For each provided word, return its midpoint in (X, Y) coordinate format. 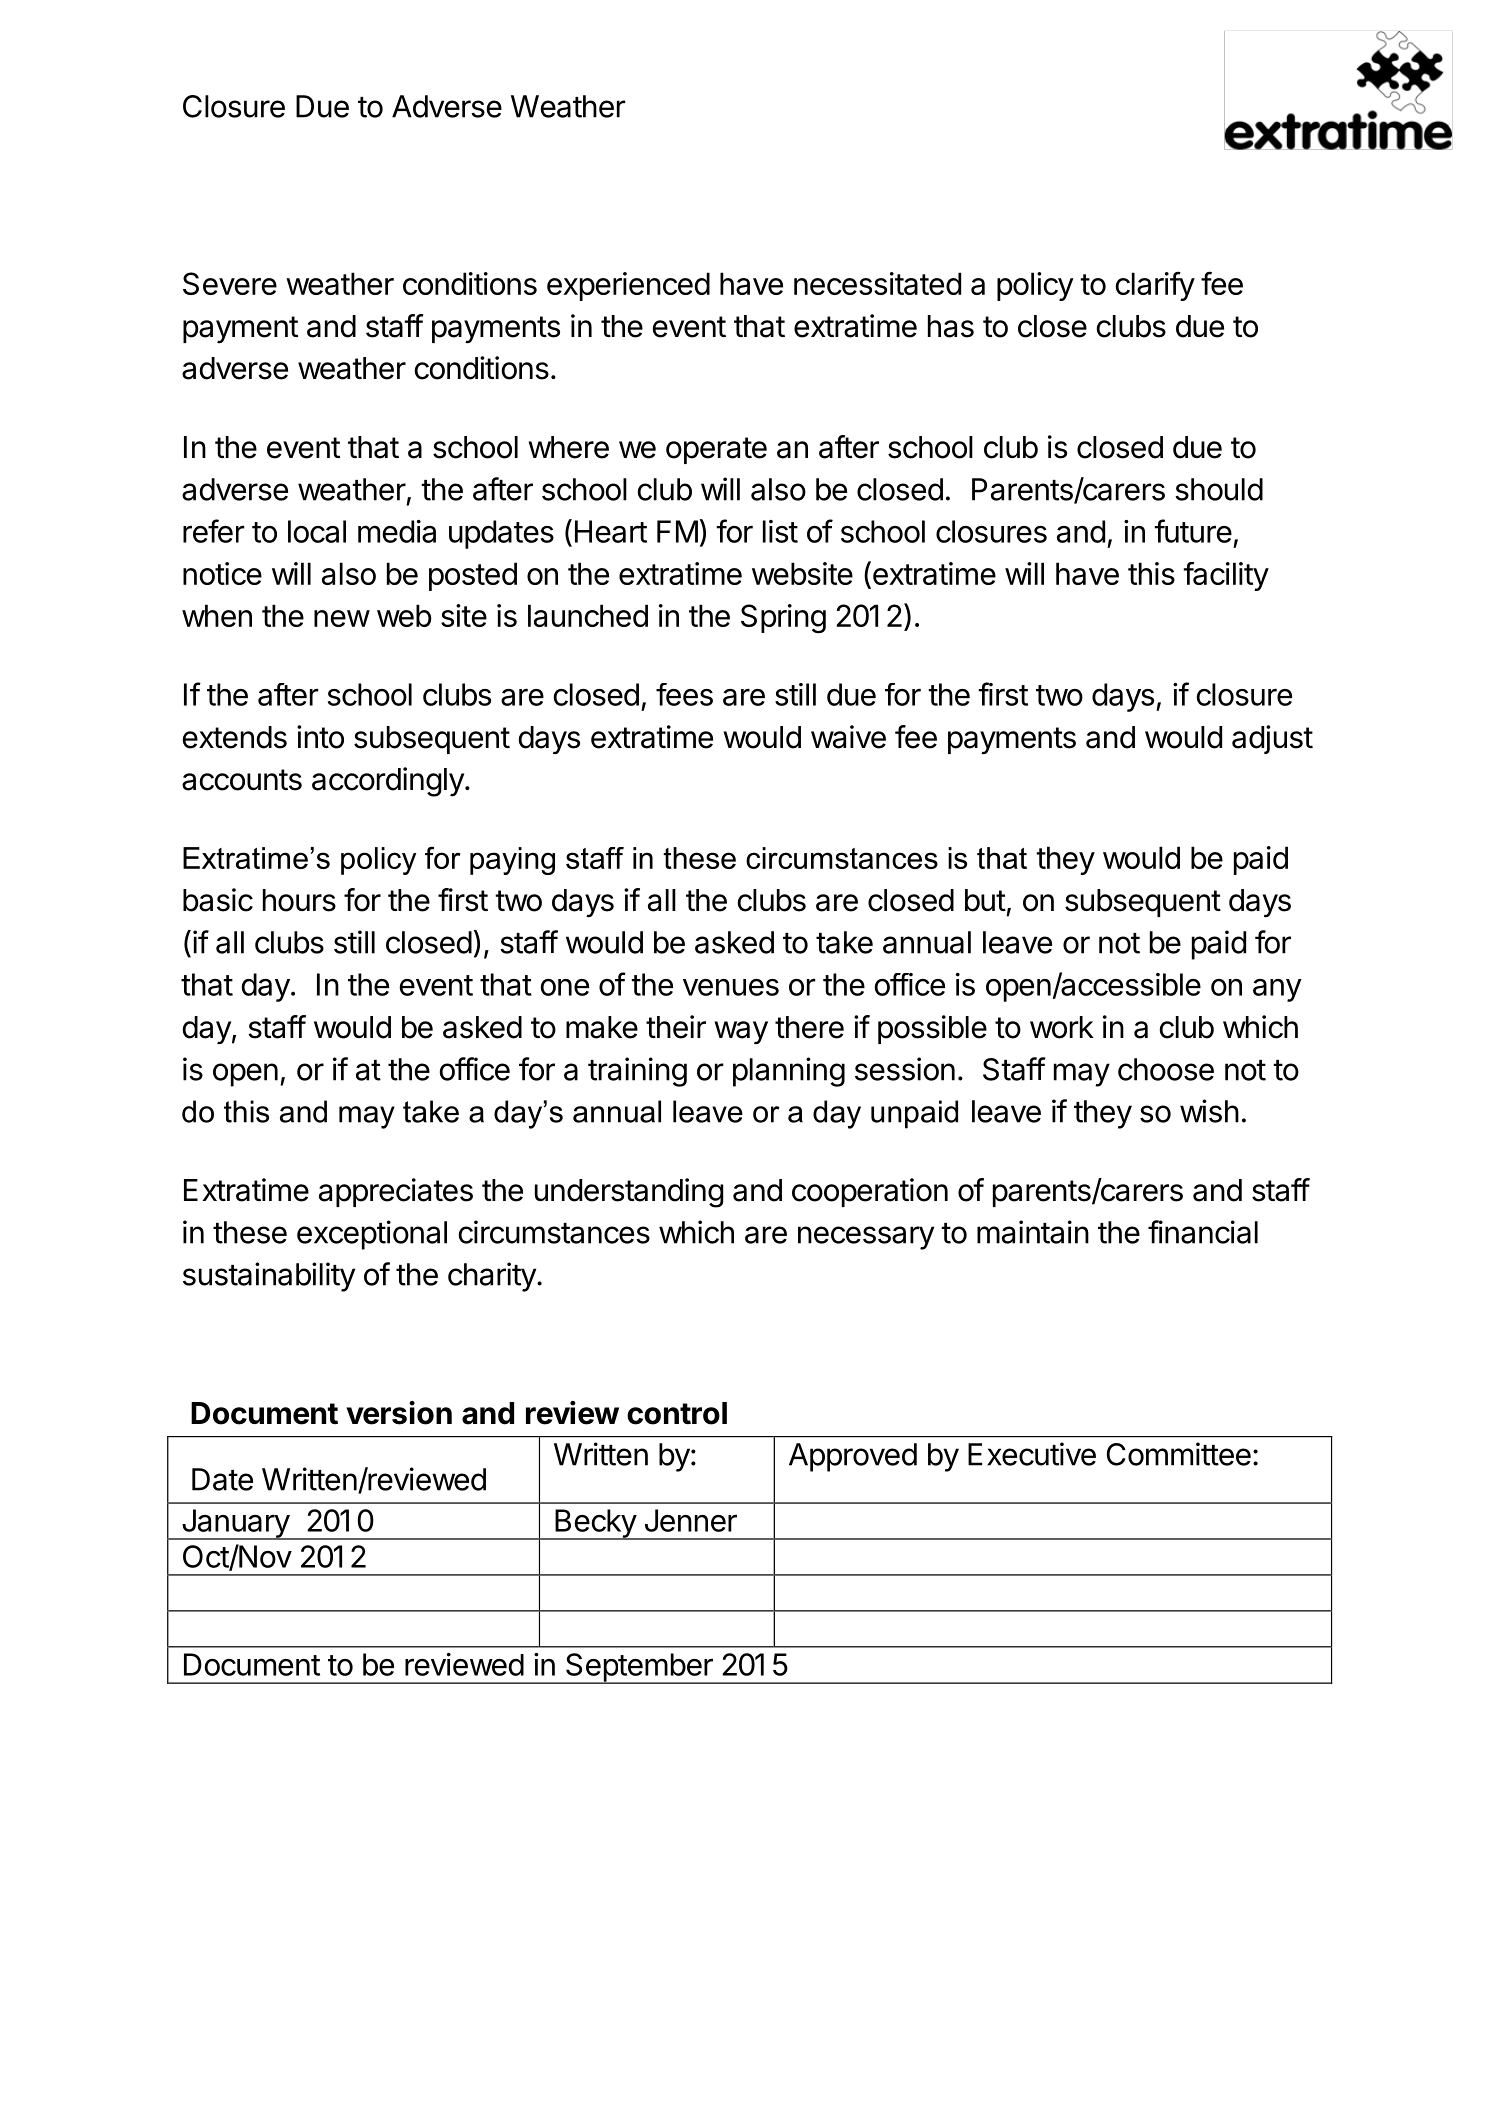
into (320, 737)
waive (848, 737)
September (639, 1668)
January (235, 1524)
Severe (230, 283)
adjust (1272, 739)
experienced (628, 286)
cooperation (870, 1192)
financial (1203, 1232)
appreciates (396, 1192)
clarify (1155, 286)
